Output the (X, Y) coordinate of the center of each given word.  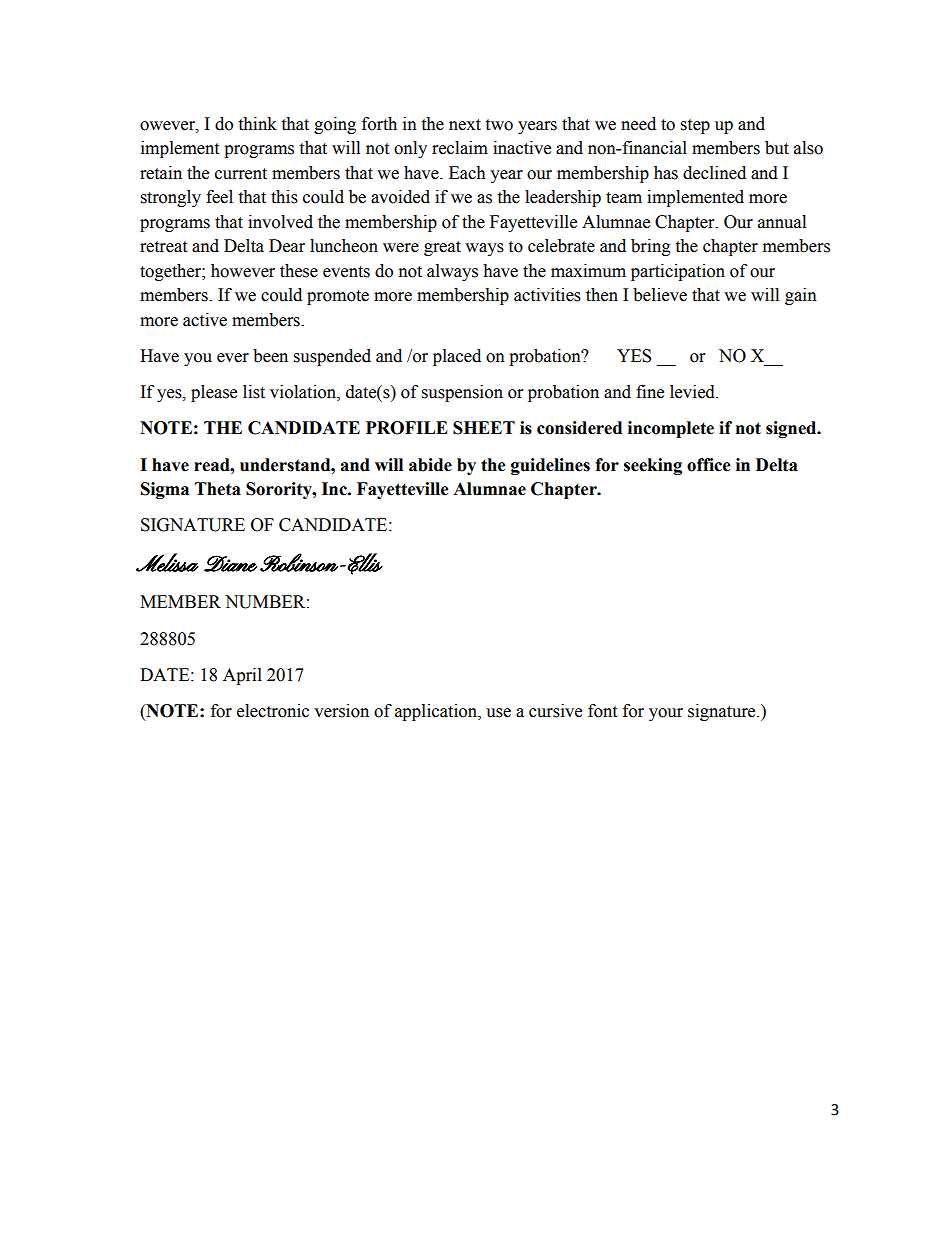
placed (457, 357)
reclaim (460, 148)
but (777, 148)
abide (430, 465)
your (666, 714)
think (257, 124)
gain (801, 296)
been (270, 356)
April (242, 676)
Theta (218, 489)
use (498, 713)
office (709, 465)
